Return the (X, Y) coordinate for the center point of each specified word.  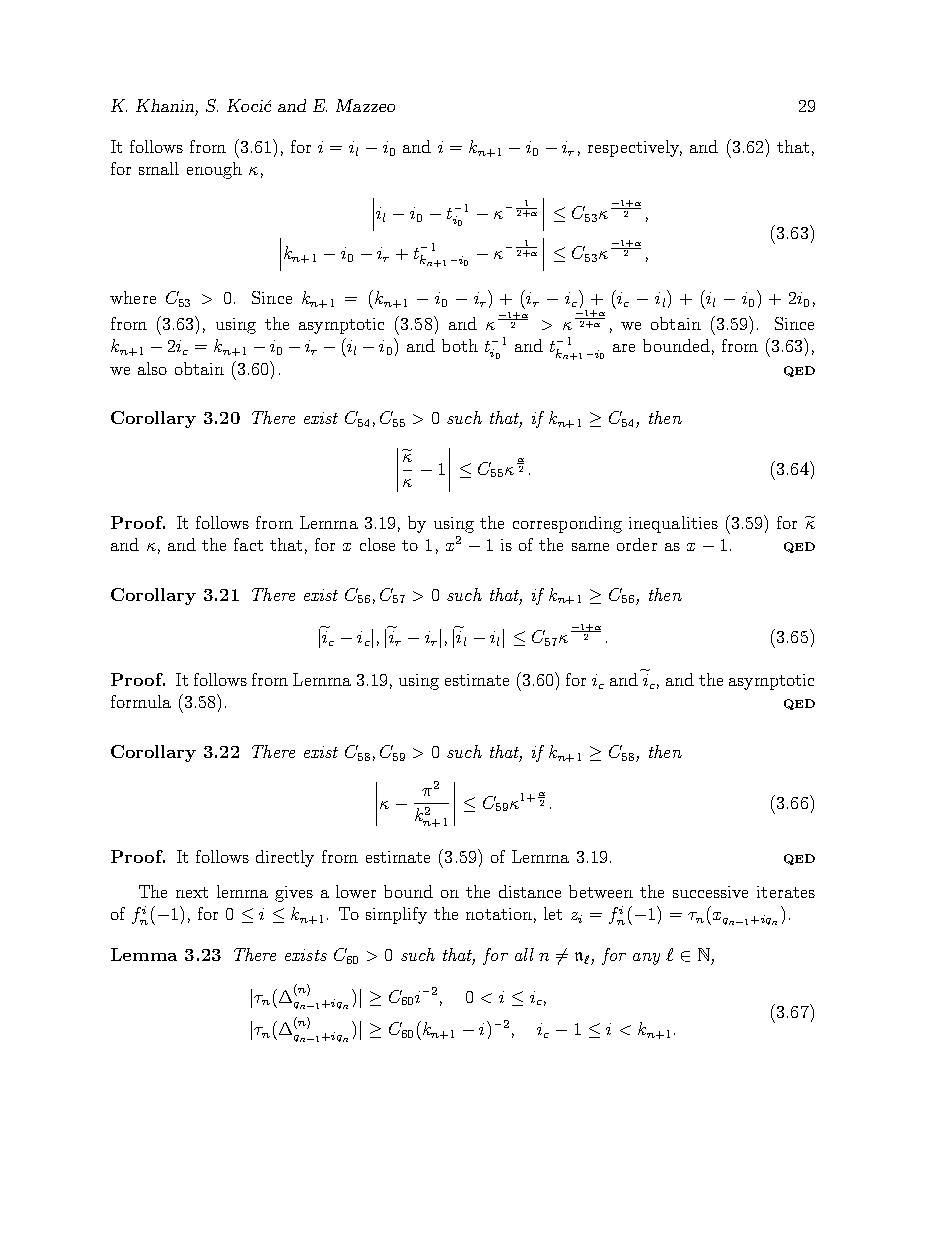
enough (214, 170)
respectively (635, 148)
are (624, 348)
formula (141, 701)
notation (499, 914)
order (637, 544)
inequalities (673, 524)
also (152, 368)
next (192, 892)
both (460, 345)
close (377, 544)
